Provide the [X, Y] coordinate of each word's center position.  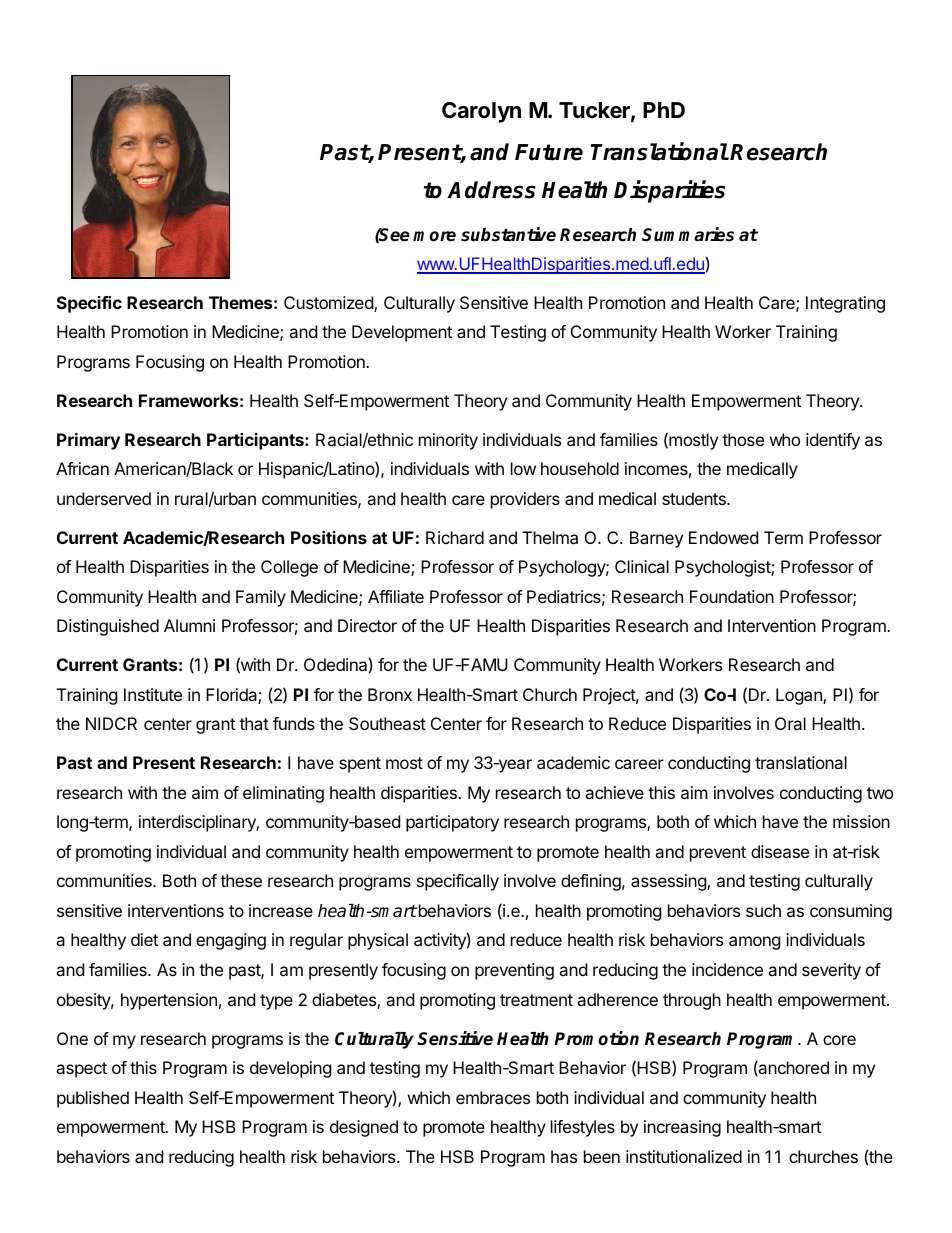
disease [780, 851]
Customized [329, 304]
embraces [493, 1097]
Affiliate [396, 596]
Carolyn [481, 112]
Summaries [688, 234]
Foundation [732, 596]
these [241, 880]
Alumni [189, 625]
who [785, 439]
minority [448, 441]
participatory [452, 823]
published [93, 1099]
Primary [88, 441]
